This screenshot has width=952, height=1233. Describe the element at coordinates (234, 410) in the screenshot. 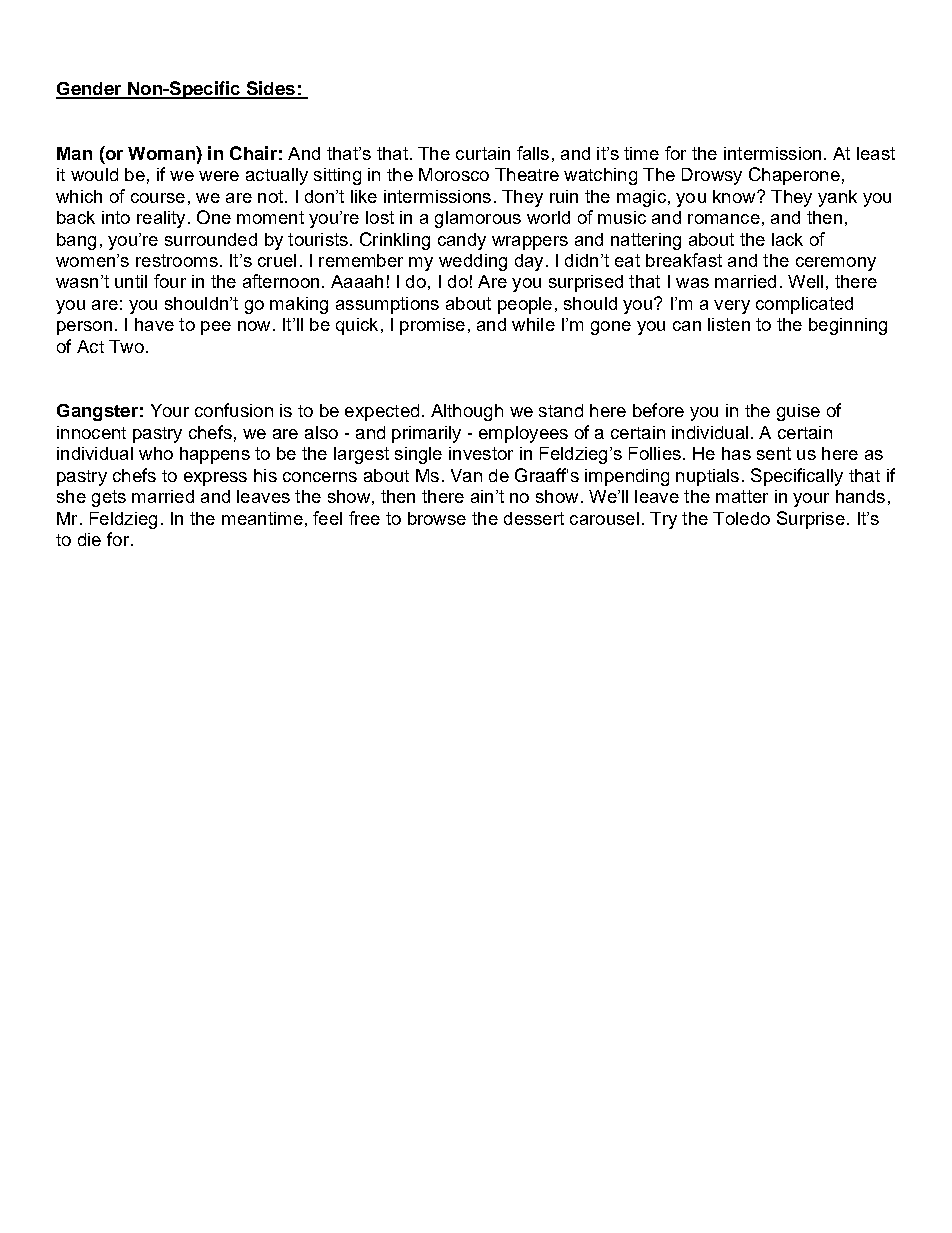

I see `confusion` at that location.
